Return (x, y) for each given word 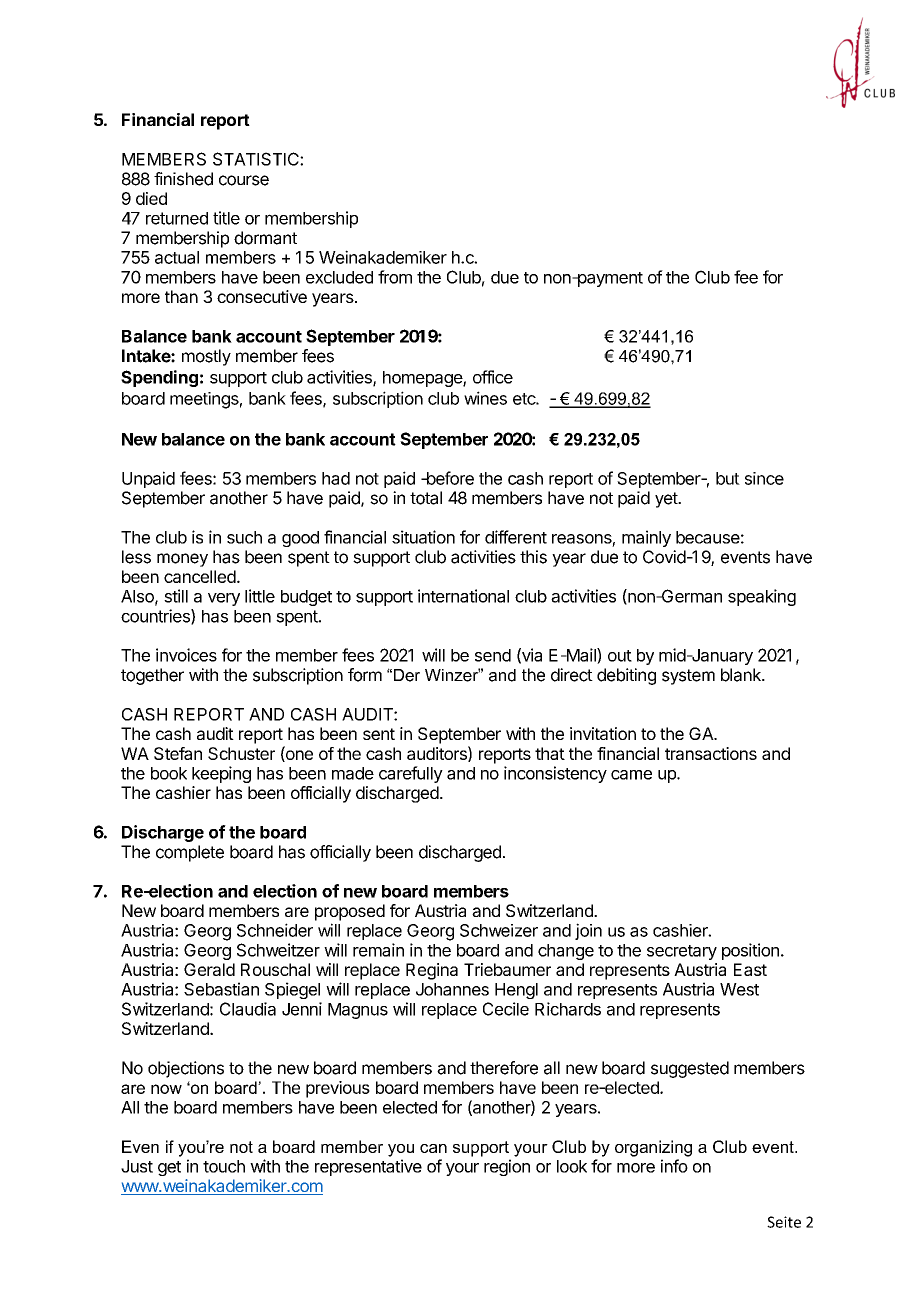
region (507, 1167)
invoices (186, 655)
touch (224, 1166)
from (395, 277)
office (493, 377)
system (688, 677)
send (493, 655)
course (244, 180)
